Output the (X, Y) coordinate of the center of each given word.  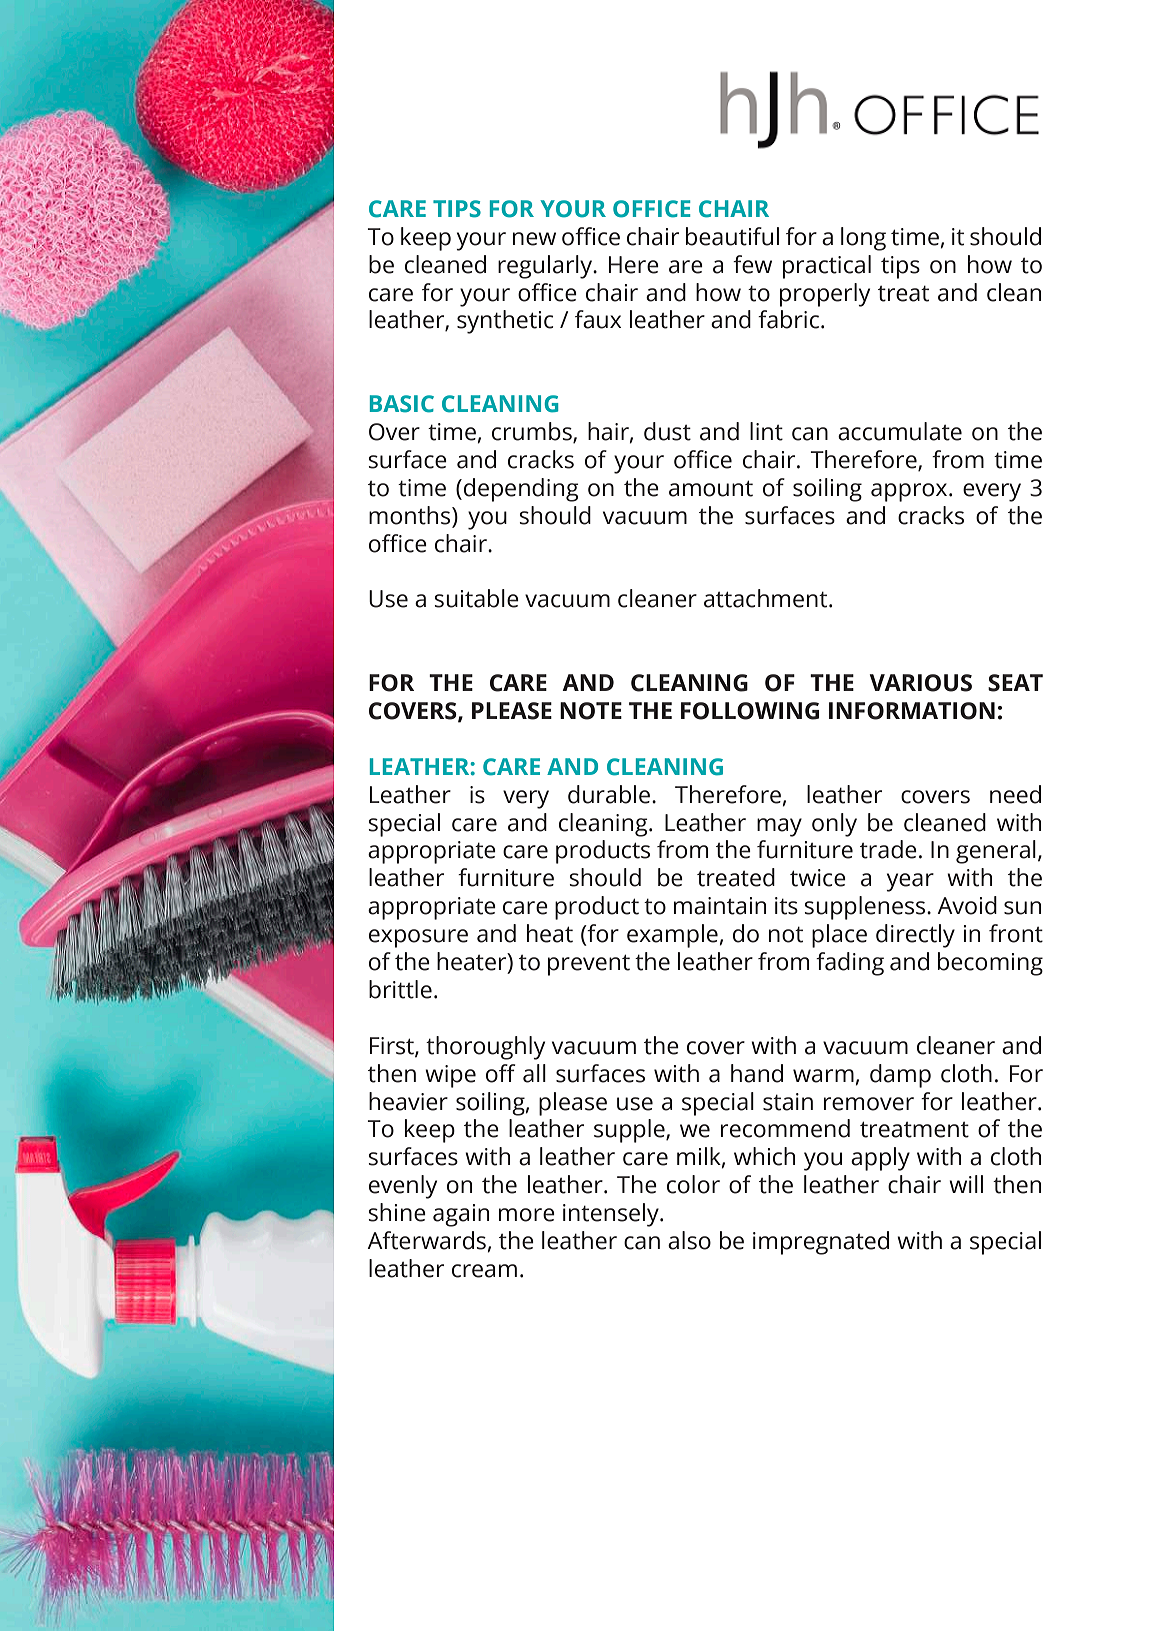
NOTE (591, 711)
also (689, 1240)
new (534, 239)
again (461, 1215)
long (863, 239)
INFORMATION (912, 711)
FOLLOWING (750, 711)
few (752, 264)
